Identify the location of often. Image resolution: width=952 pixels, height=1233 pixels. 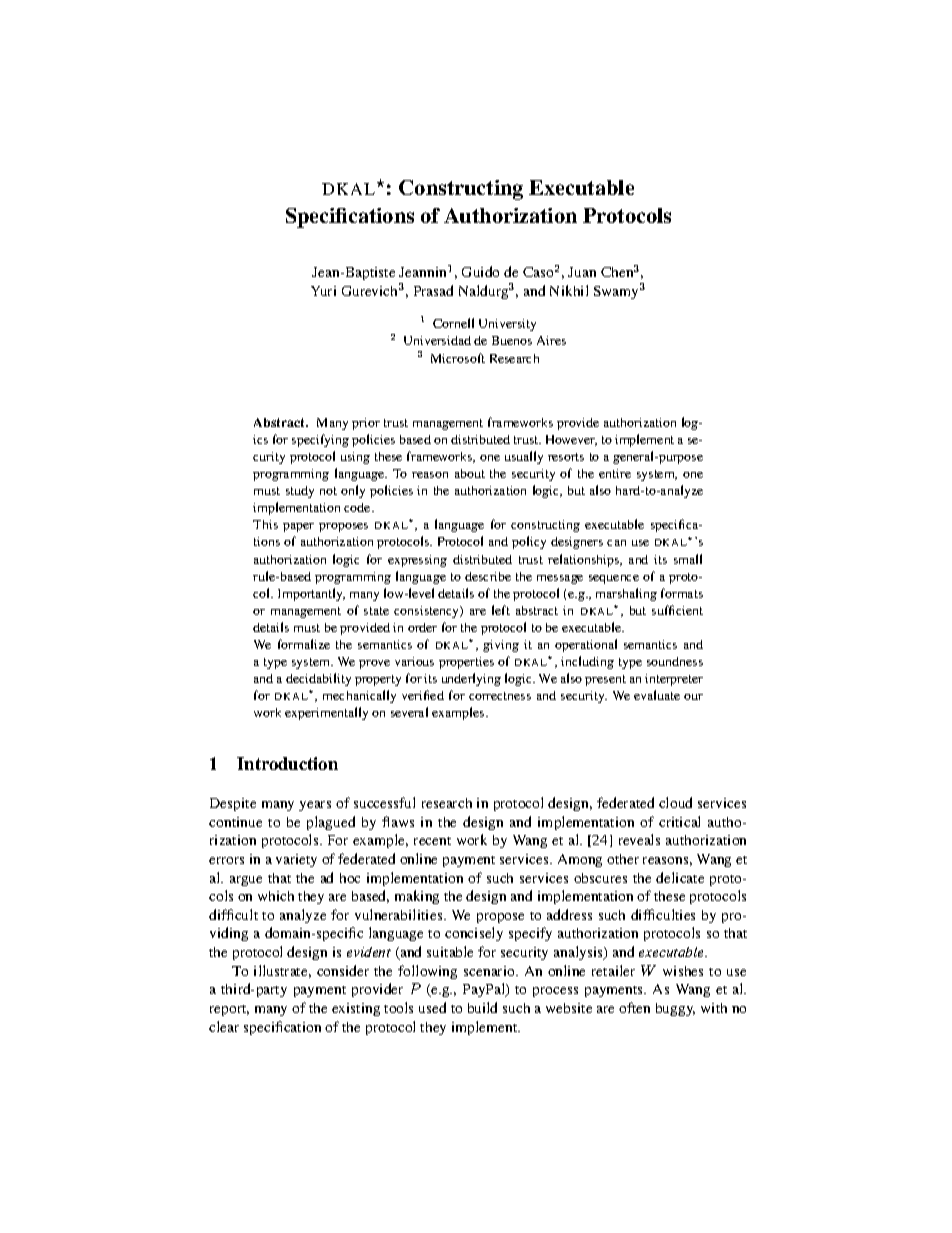
(634, 1007).
